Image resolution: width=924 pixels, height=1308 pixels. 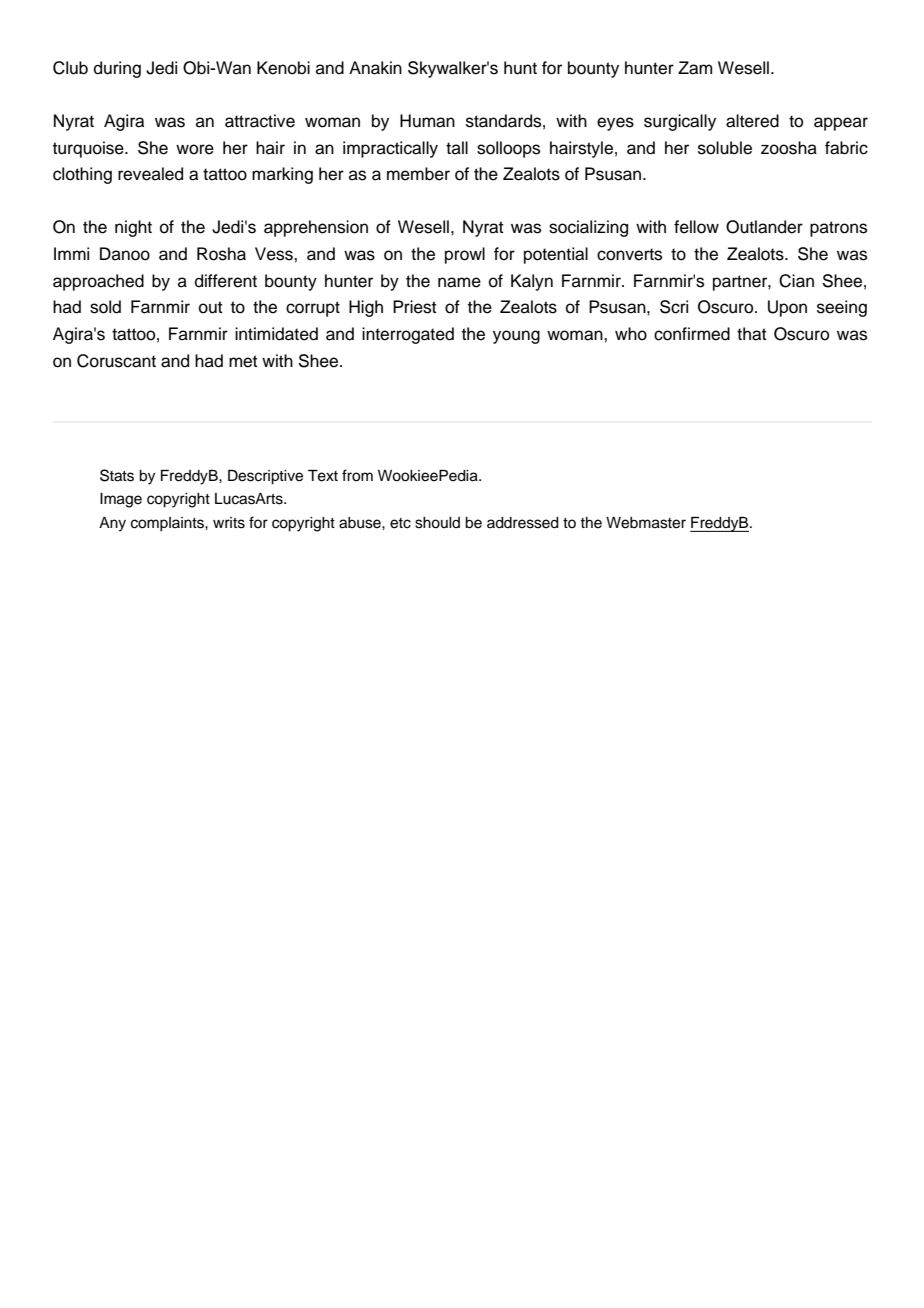 I want to click on should, so click(x=437, y=523).
